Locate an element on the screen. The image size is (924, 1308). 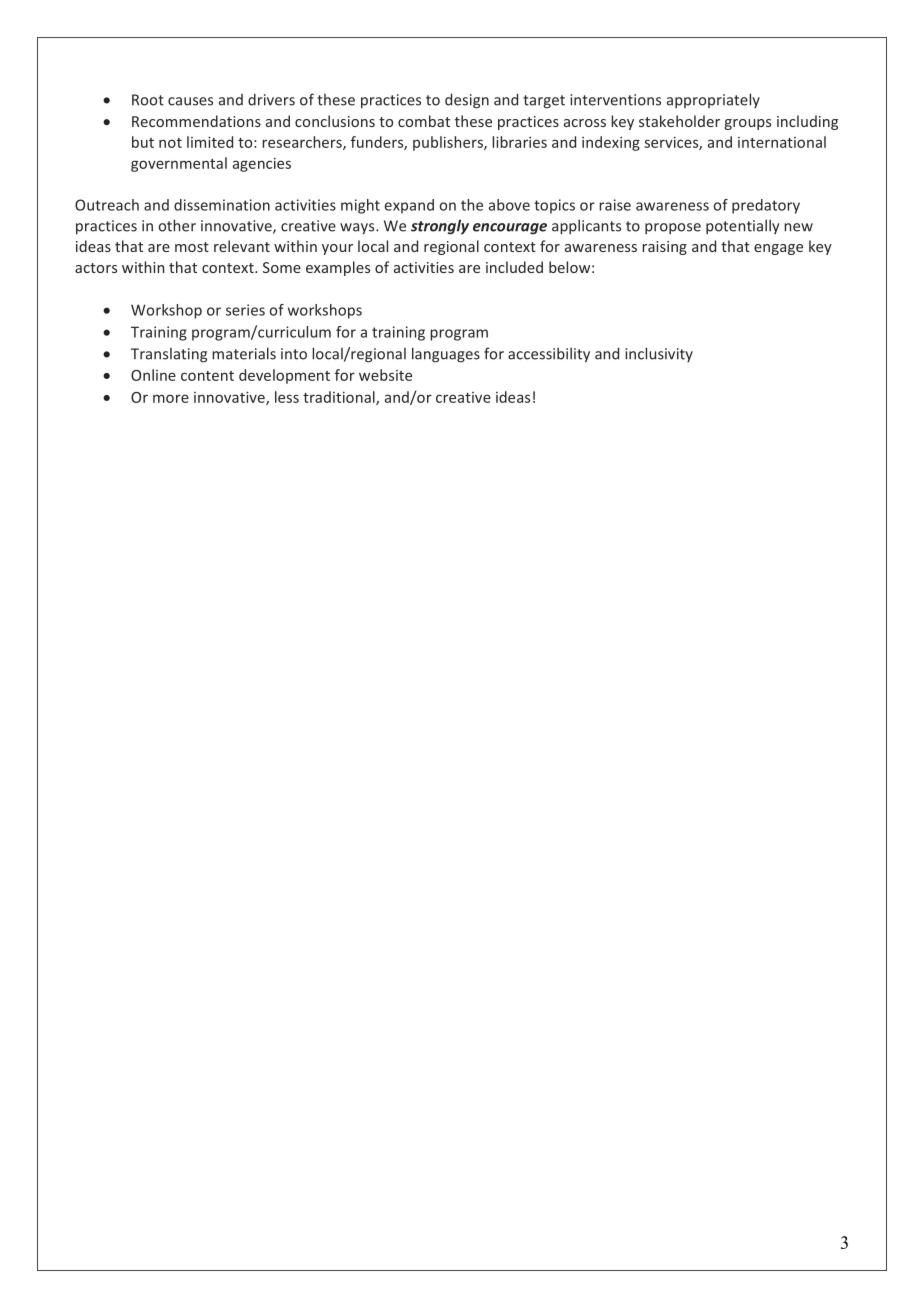
languages is located at coordinates (446, 355).
